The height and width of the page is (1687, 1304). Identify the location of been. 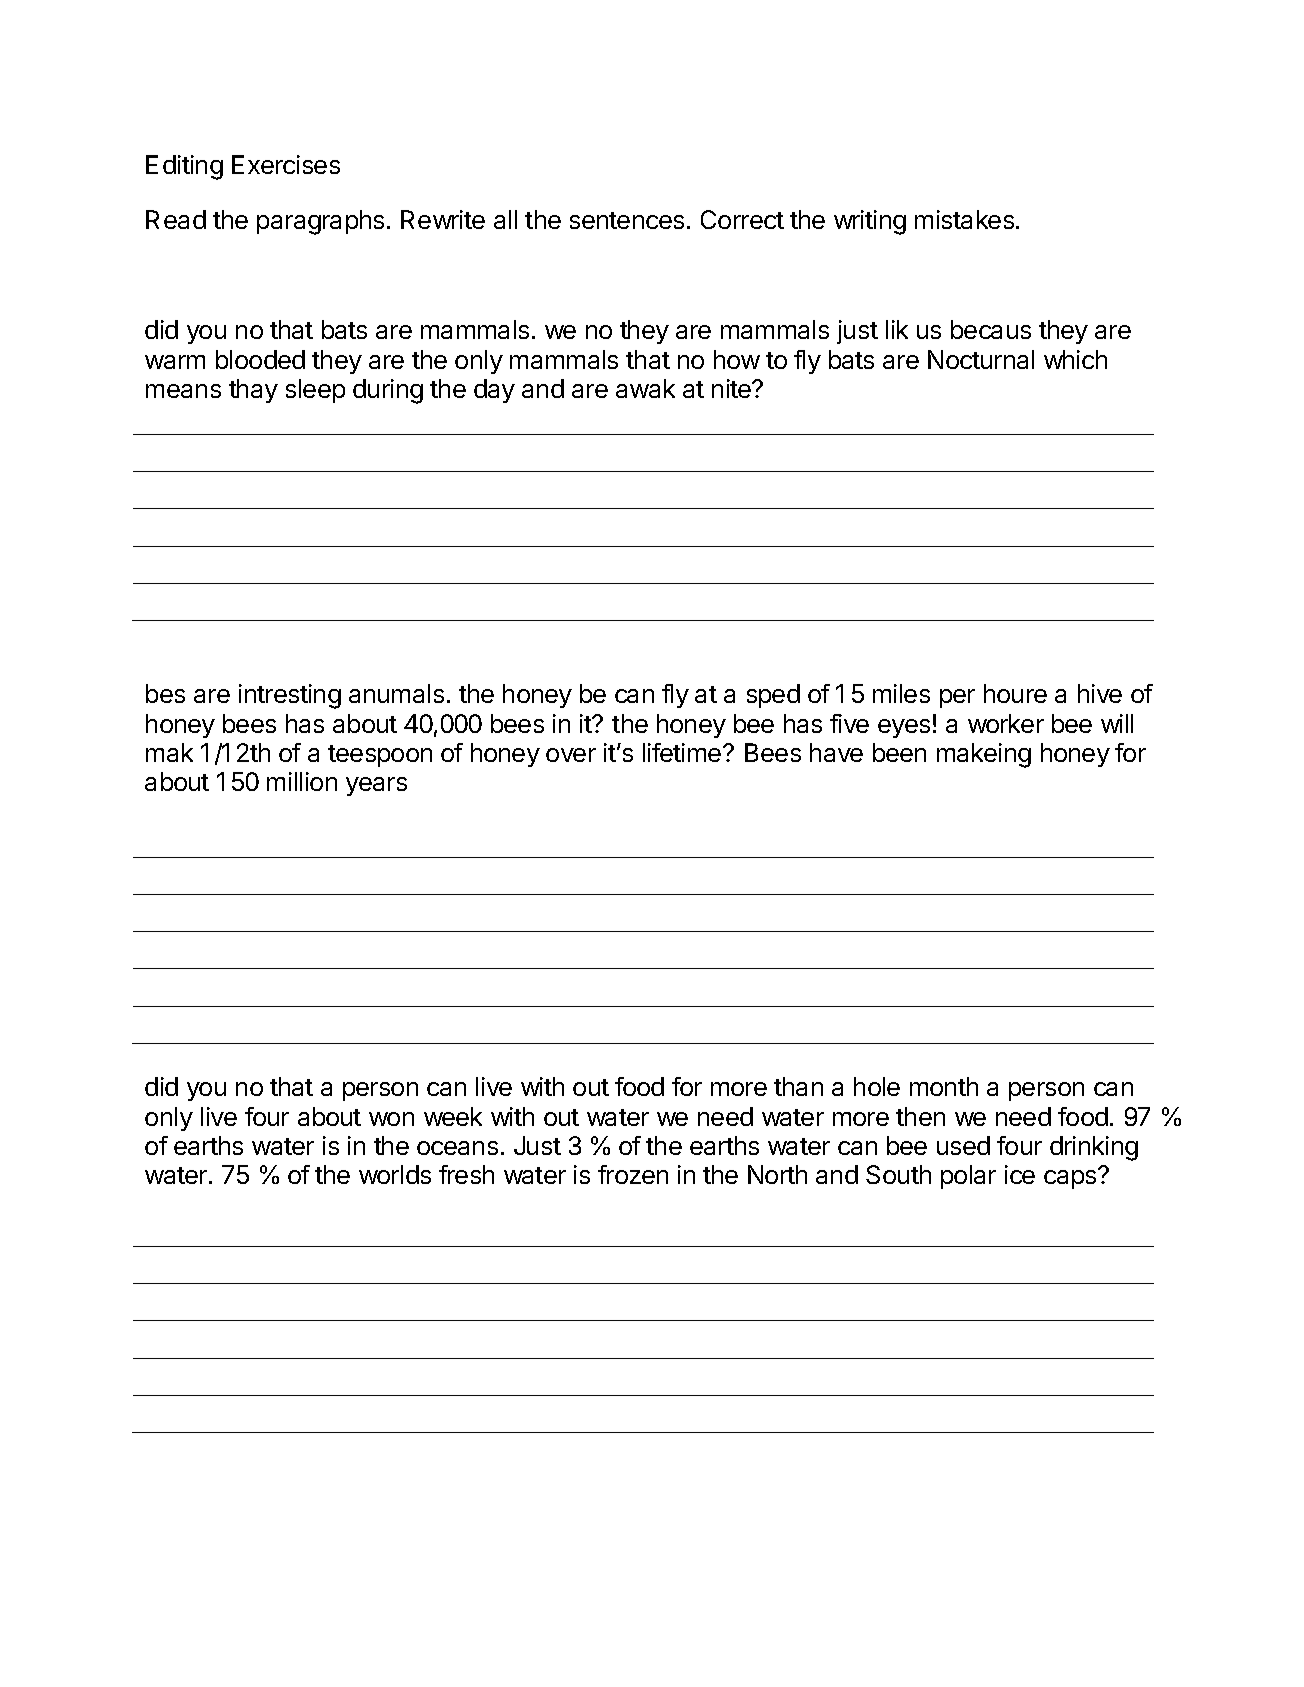
(899, 752).
